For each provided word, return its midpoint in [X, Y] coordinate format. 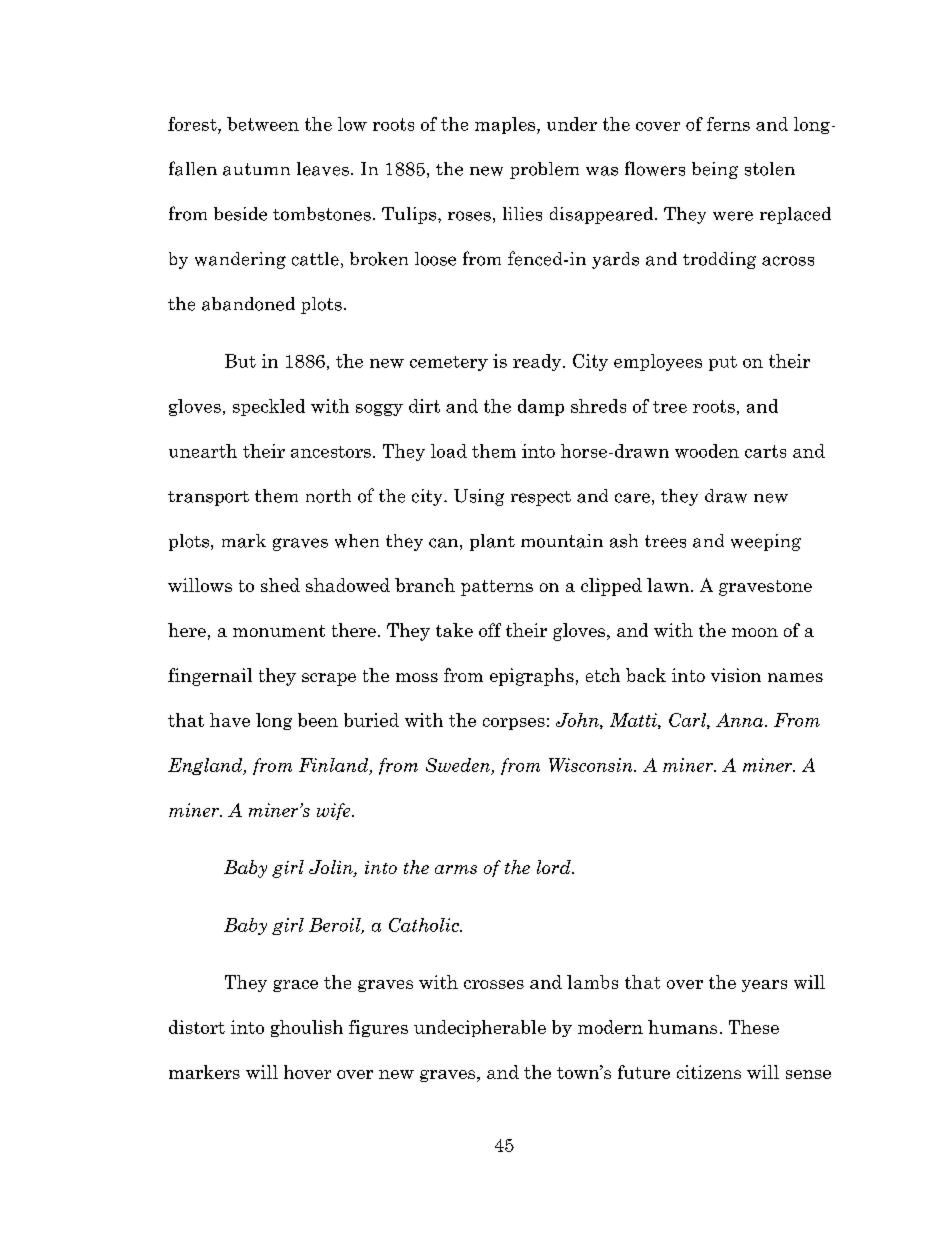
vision [736, 675]
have [230, 720]
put [723, 363]
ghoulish [307, 1028]
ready [538, 362]
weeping [766, 542]
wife [335, 811]
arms [456, 869]
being [715, 170]
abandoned [248, 304]
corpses [514, 724]
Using [479, 497]
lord [555, 867]
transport [208, 498]
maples [506, 125]
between [263, 124]
